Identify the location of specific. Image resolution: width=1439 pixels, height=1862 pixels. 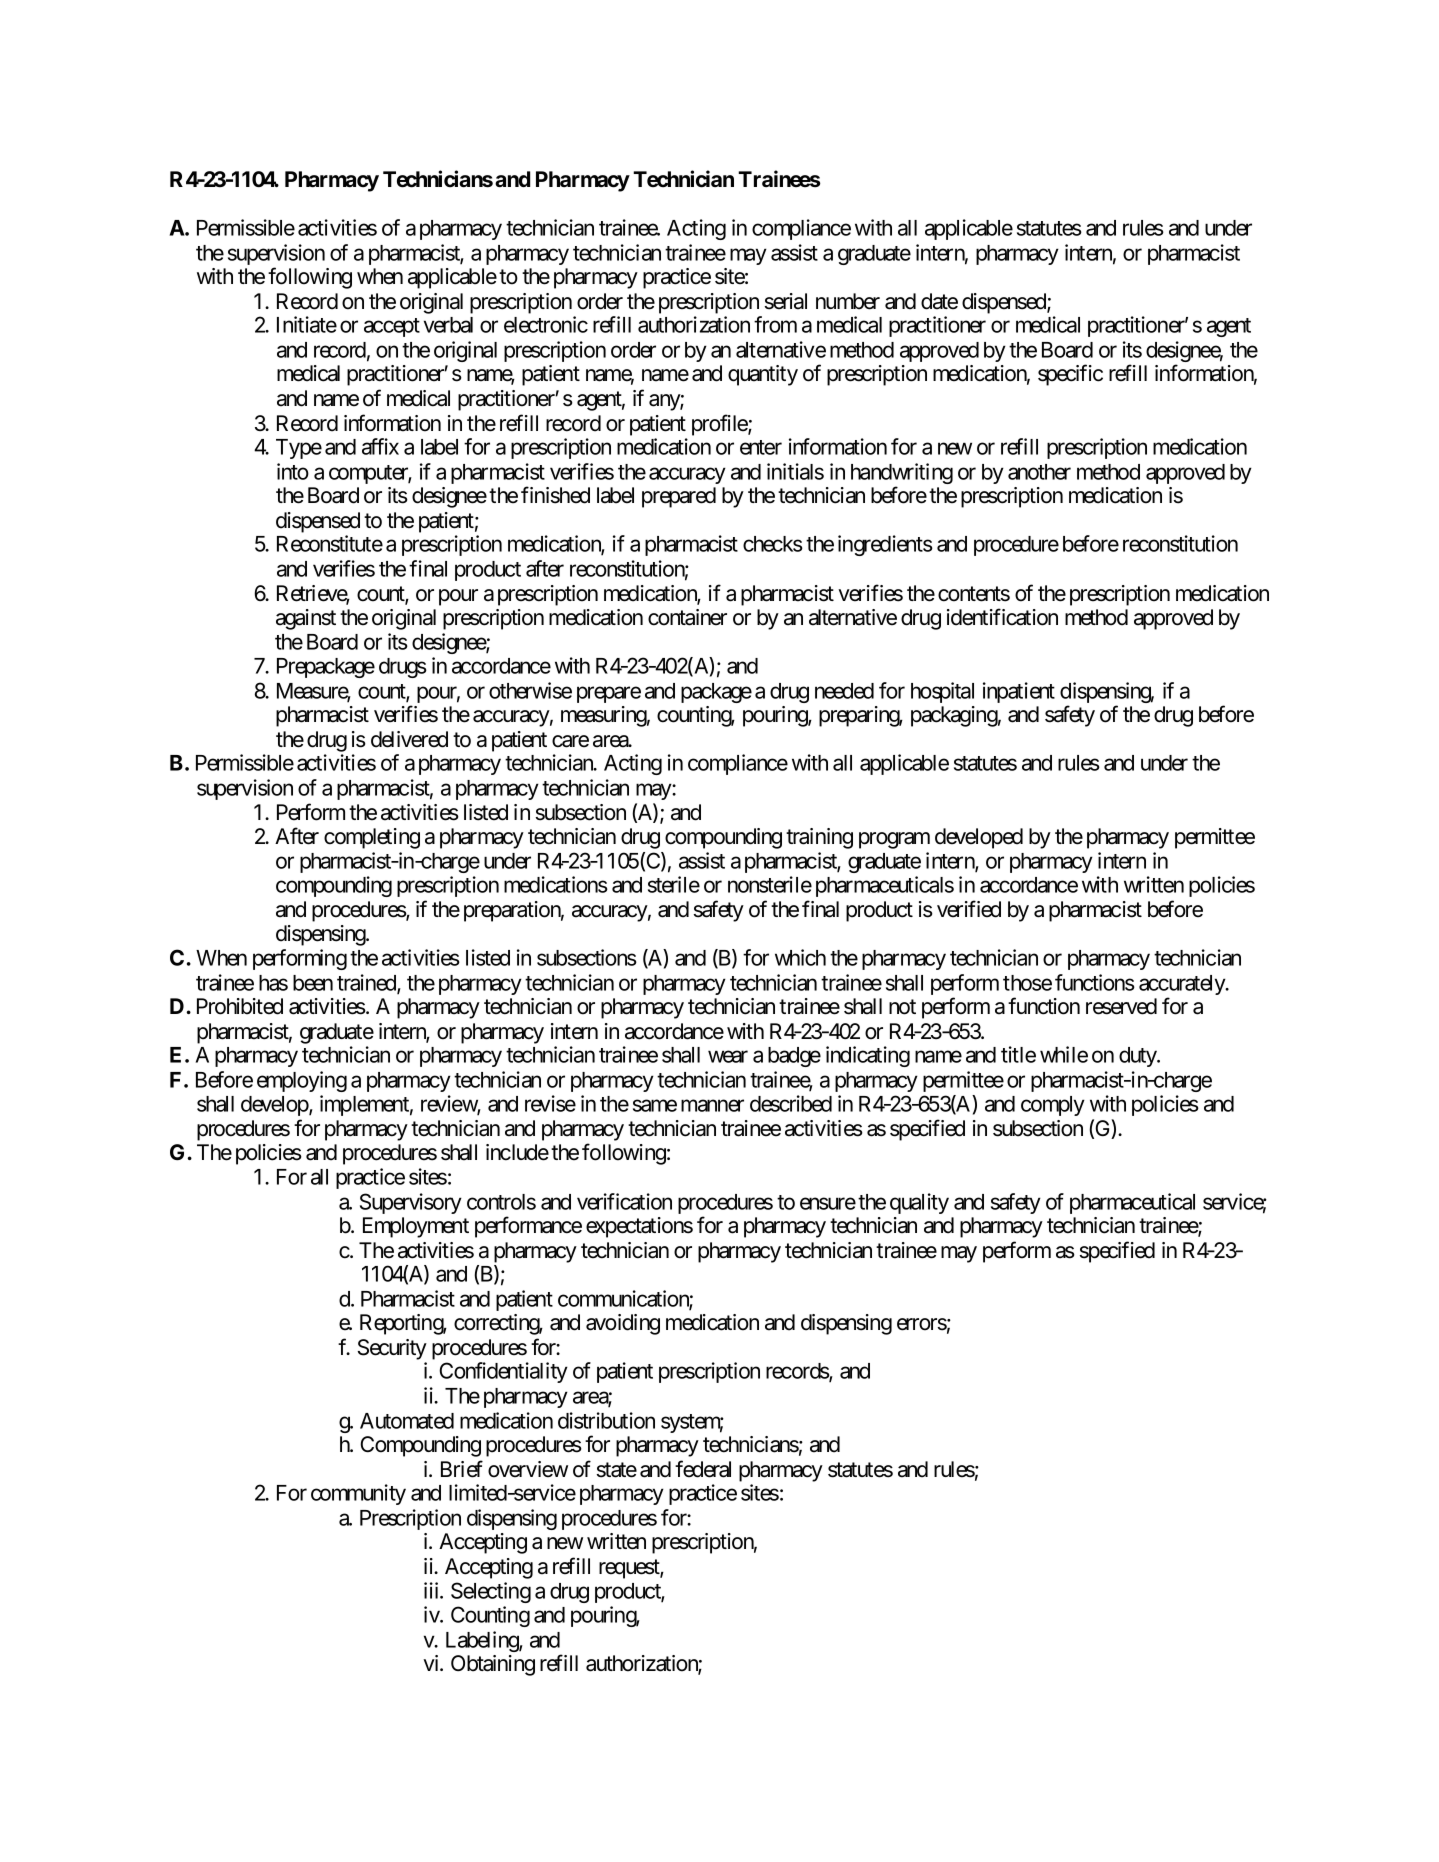
(1070, 375).
